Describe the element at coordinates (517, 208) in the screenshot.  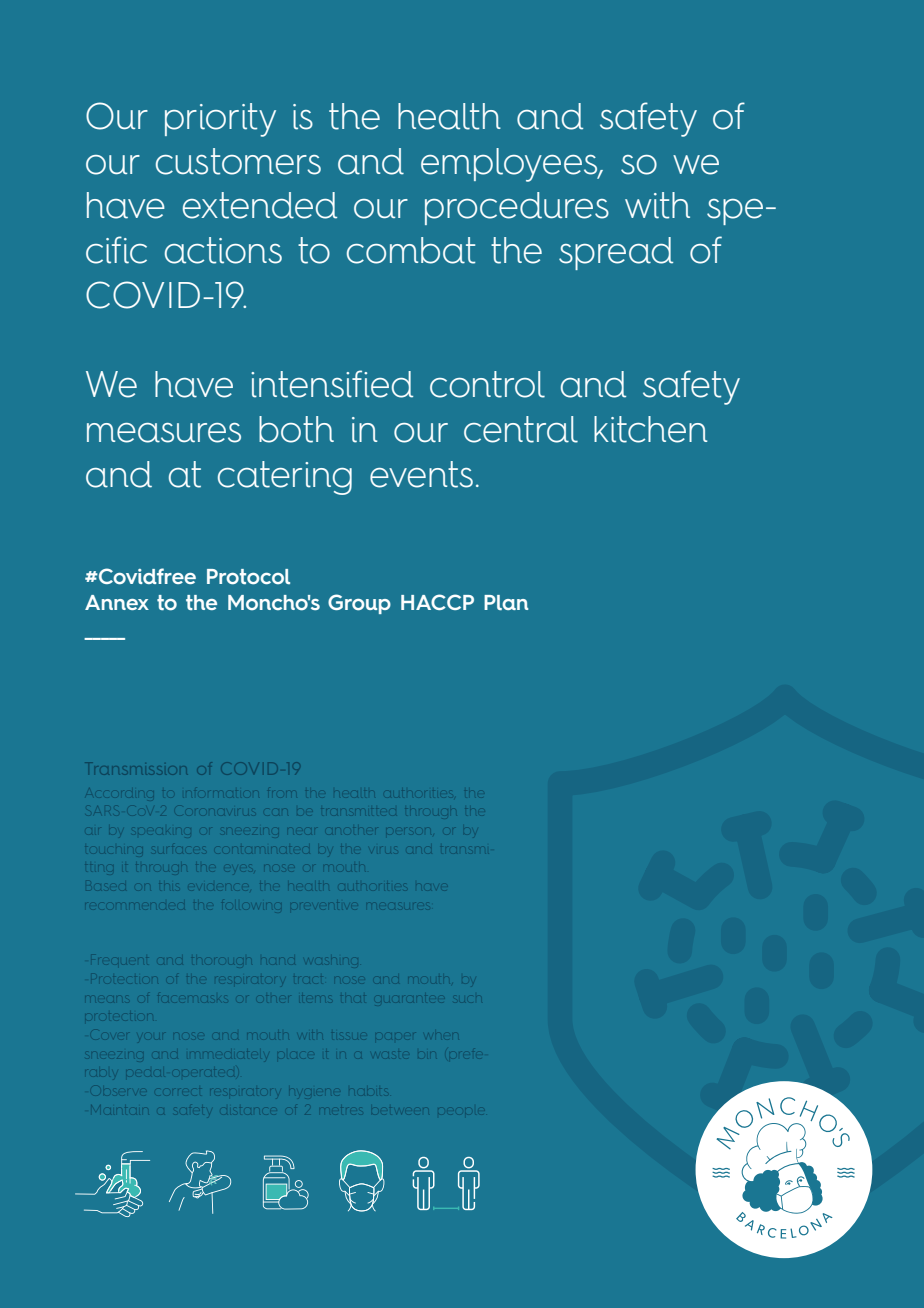
I see `procedures` at that location.
